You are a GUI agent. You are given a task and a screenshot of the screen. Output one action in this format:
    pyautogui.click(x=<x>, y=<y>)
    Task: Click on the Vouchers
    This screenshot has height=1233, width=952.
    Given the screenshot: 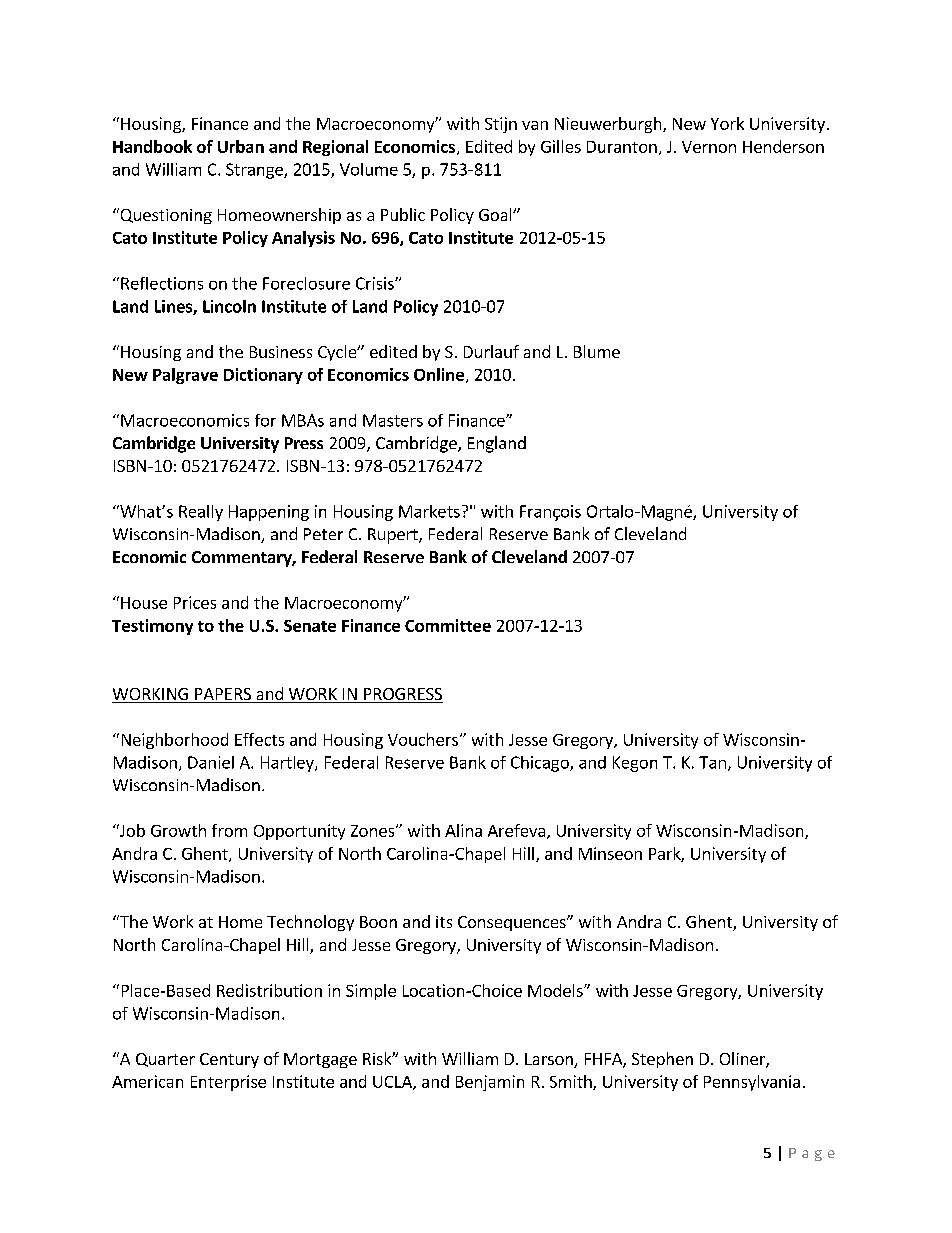 What is the action you would take?
    pyautogui.click(x=423, y=739)
